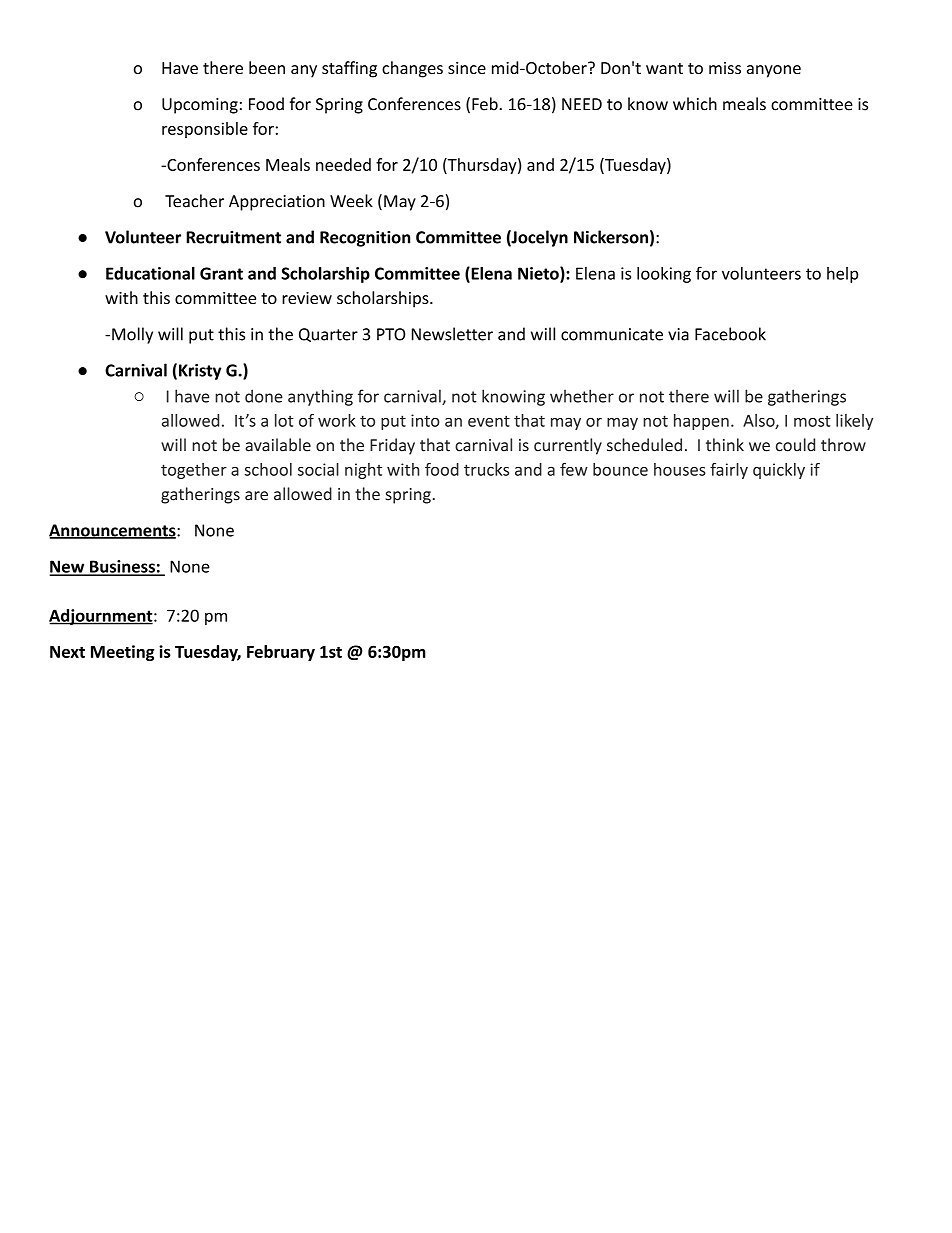 The image size is (952, 1233). What do you see at coordinates (281, 653) in the screenshot?
I see `February` at bounding box center [281, 653].
